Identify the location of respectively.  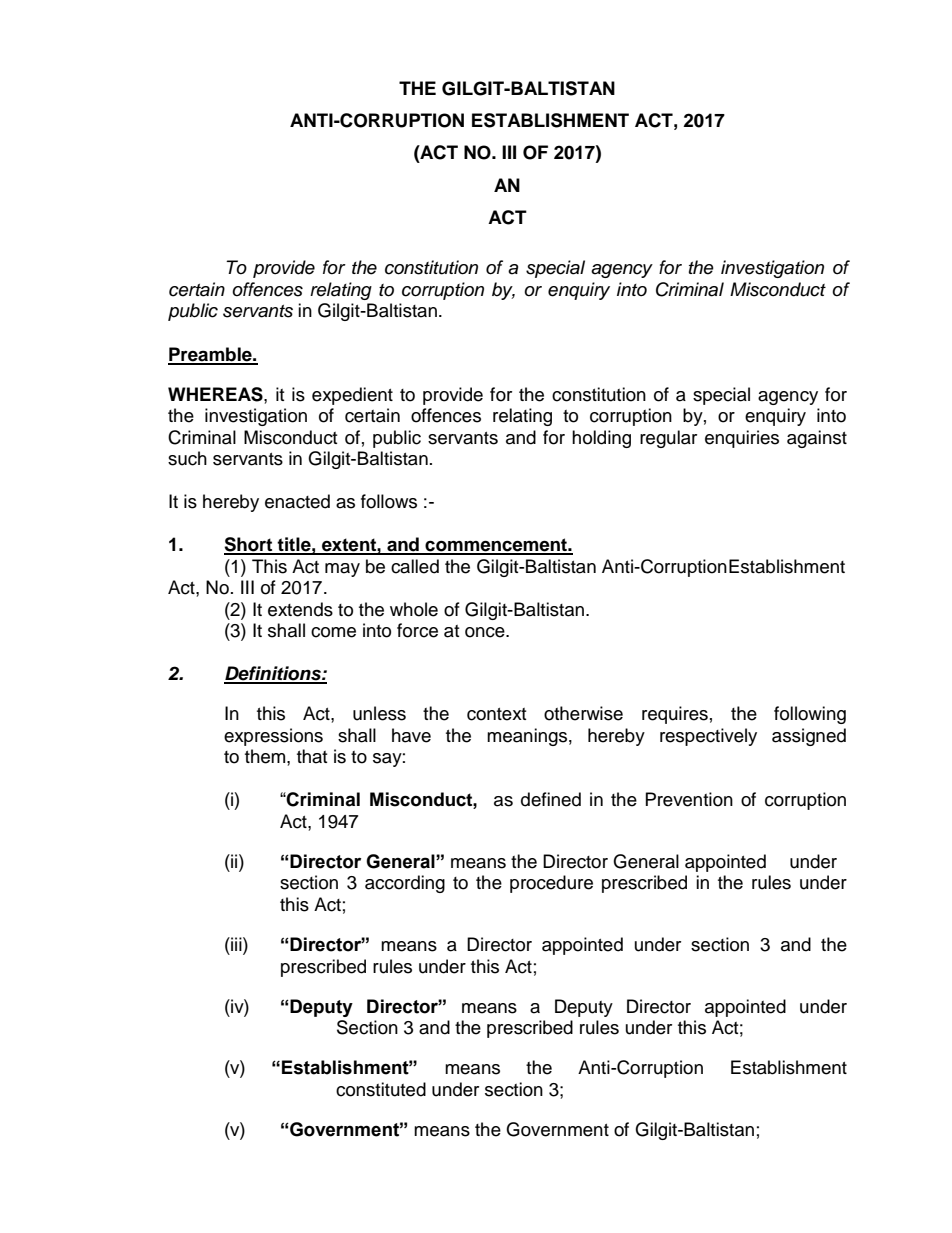
(708, 737).
